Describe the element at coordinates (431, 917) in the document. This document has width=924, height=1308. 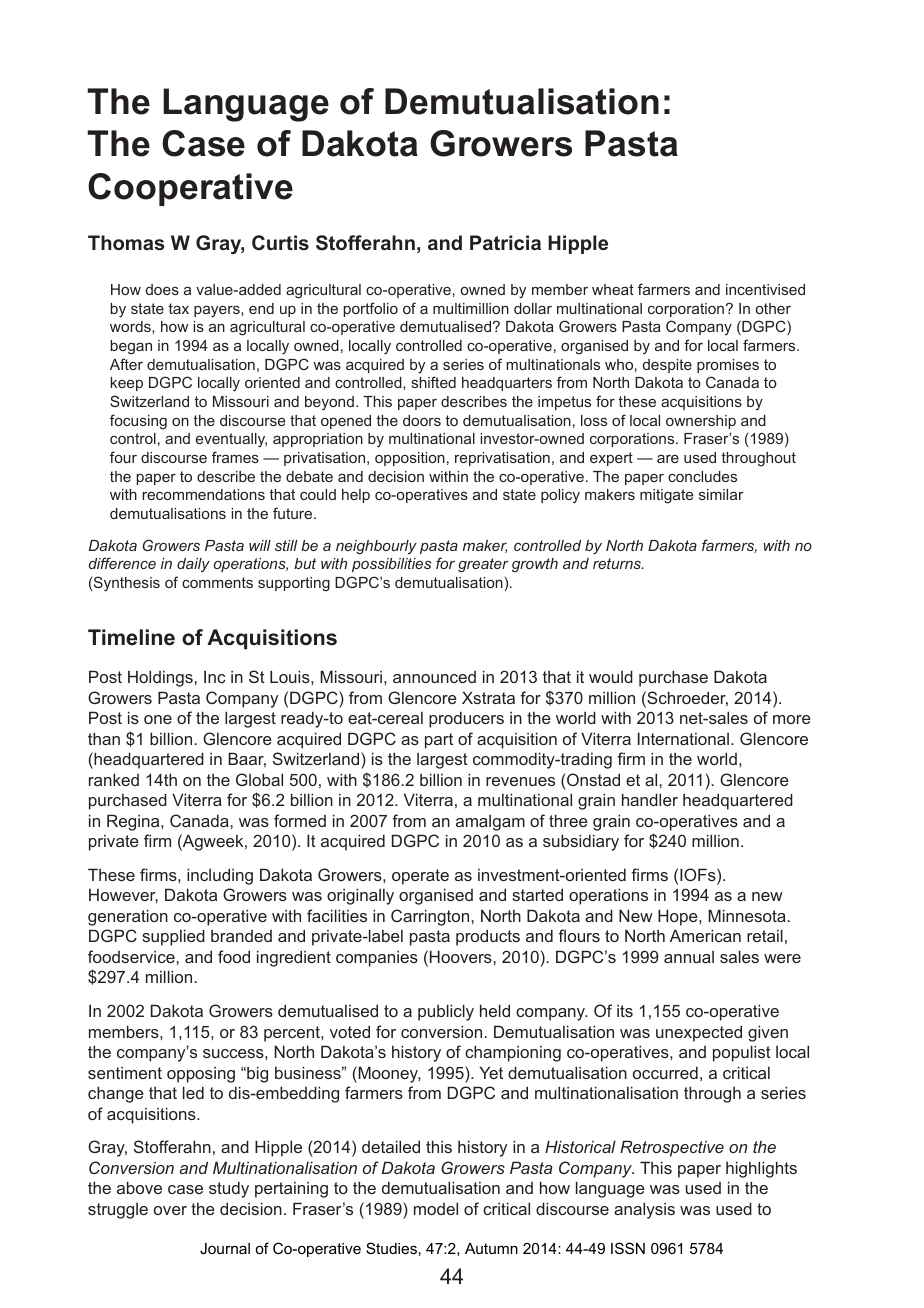
I see `Carrington` at that location.
